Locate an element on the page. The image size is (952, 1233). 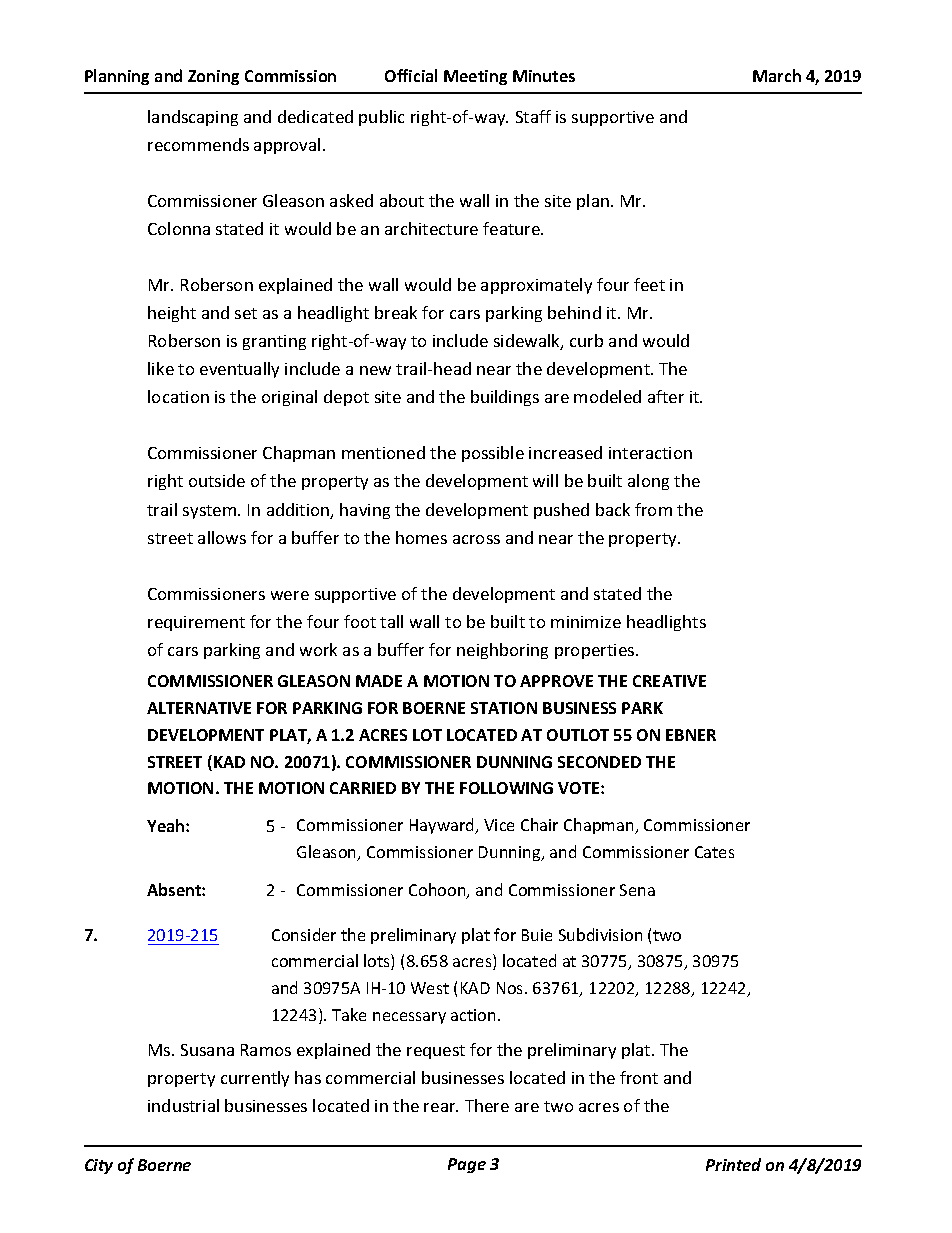
Official is located at coordinates (411, 75).
